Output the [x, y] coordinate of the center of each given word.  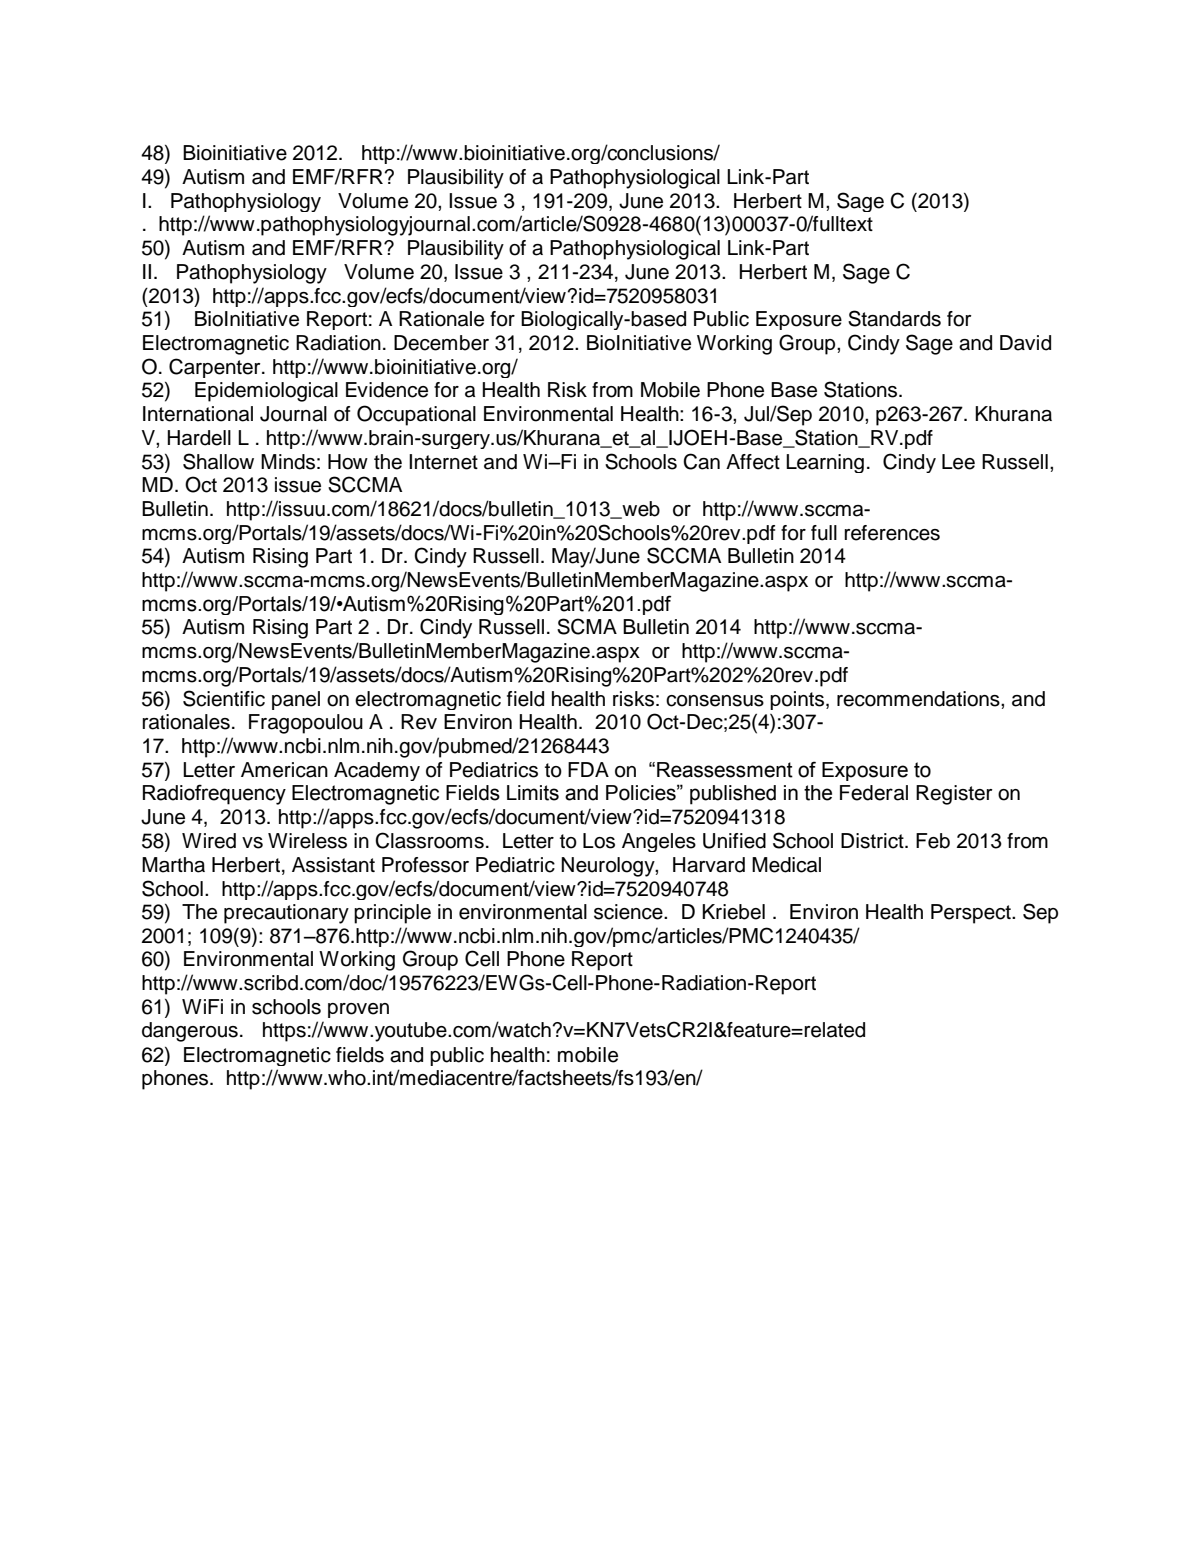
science [629, 912]
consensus [715, 701]
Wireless [307, 841]
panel [296, 700]
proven [358, 1010]
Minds [288, 462]
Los [599, 841]
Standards [894, 318]
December [441, 343]
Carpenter [216, 368]
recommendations [919, 699]
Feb [933, 841]
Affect [753, 462]
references [892, 533]
